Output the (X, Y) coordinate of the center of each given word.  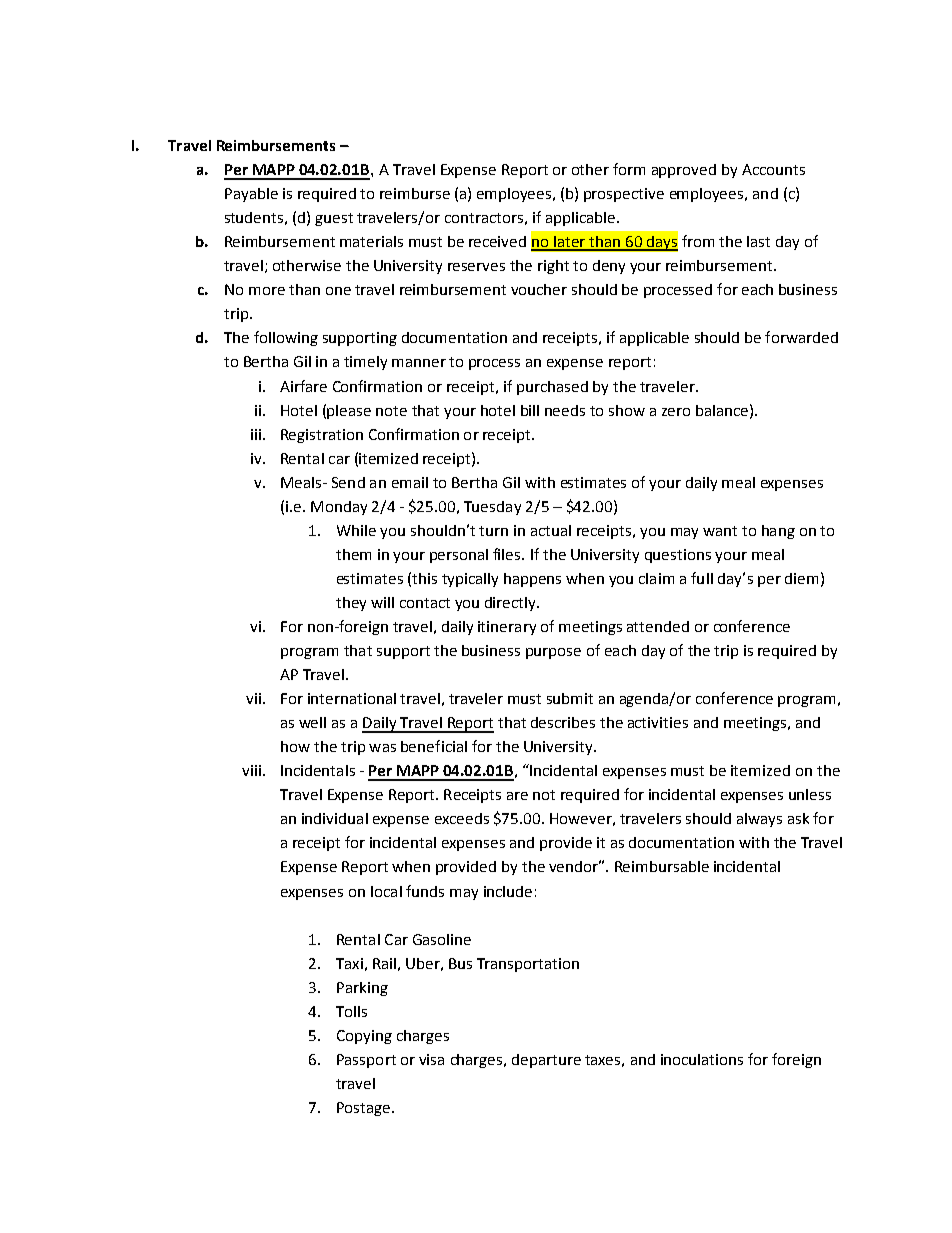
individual (335, 818)
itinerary (507, 628)
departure (546, 1061)
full (702, 578)
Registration (322, 436)
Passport (366, 1061)
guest (334, 219)
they (351, 604)
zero (676, 412)
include (508, 891)
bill (530, 410)
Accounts (773, 169)
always (759, 820)
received (497, 241)
